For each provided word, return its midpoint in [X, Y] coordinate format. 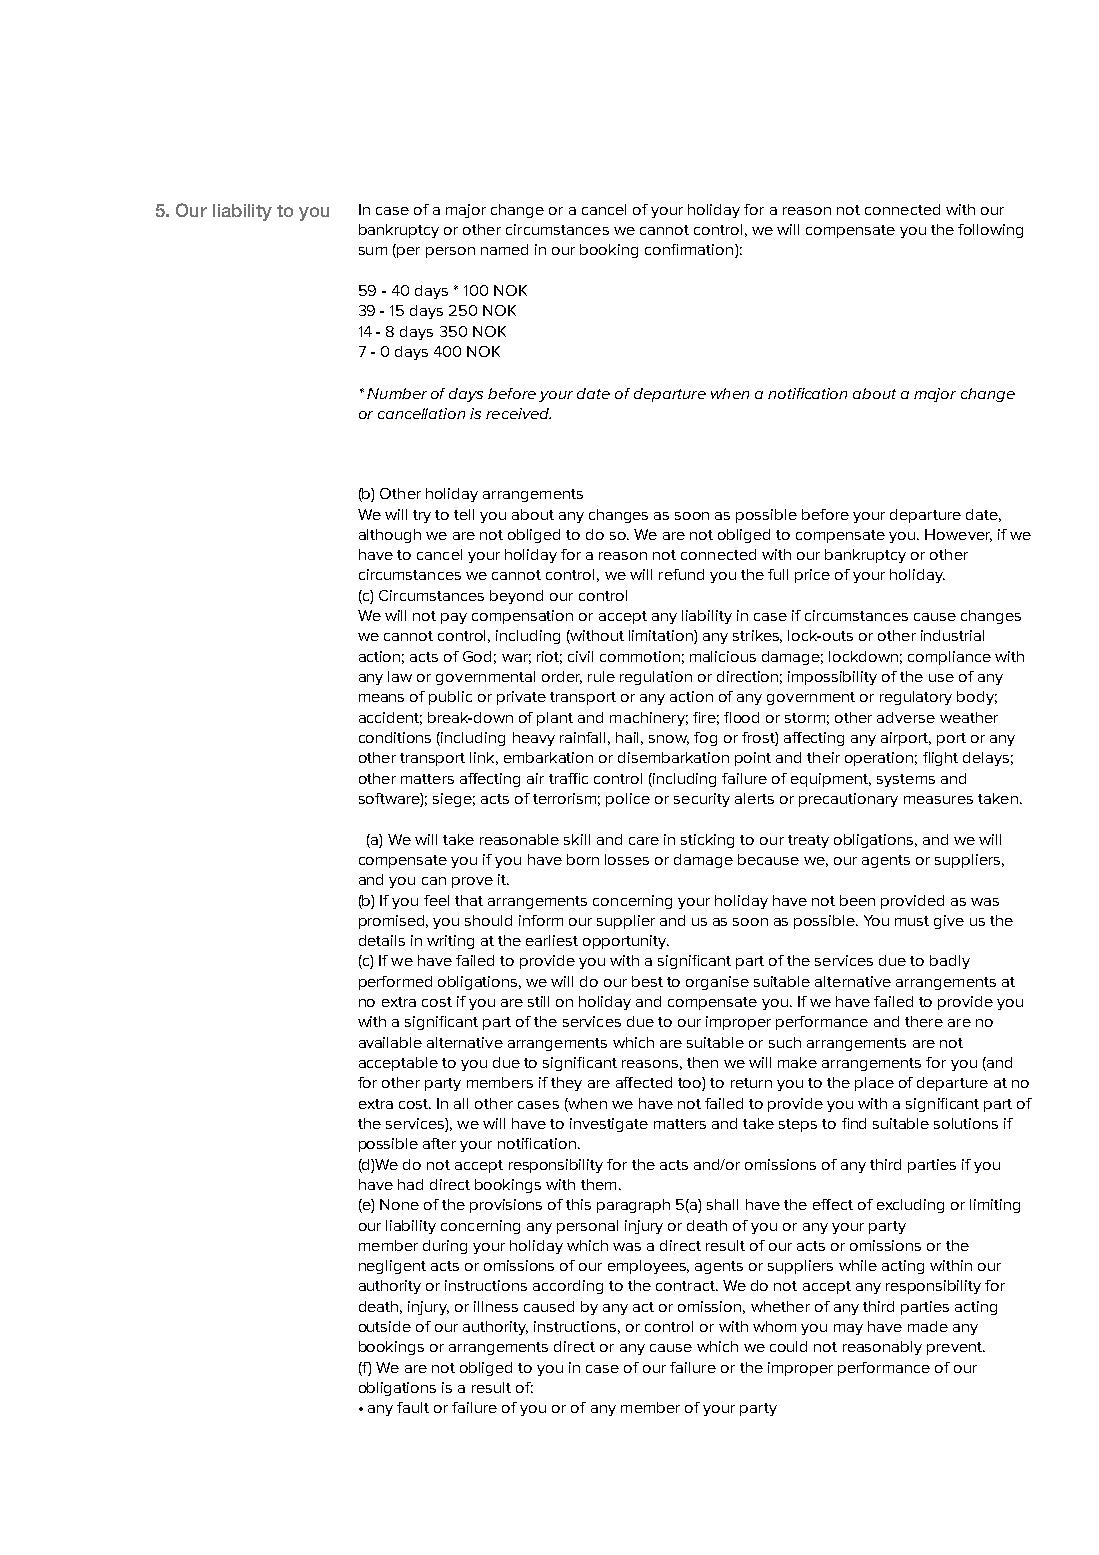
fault [413, 1407]
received [518, 413]
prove [472, 882]
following [990, 231]
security [702, 800]
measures [938, 800]
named [504, 249]
